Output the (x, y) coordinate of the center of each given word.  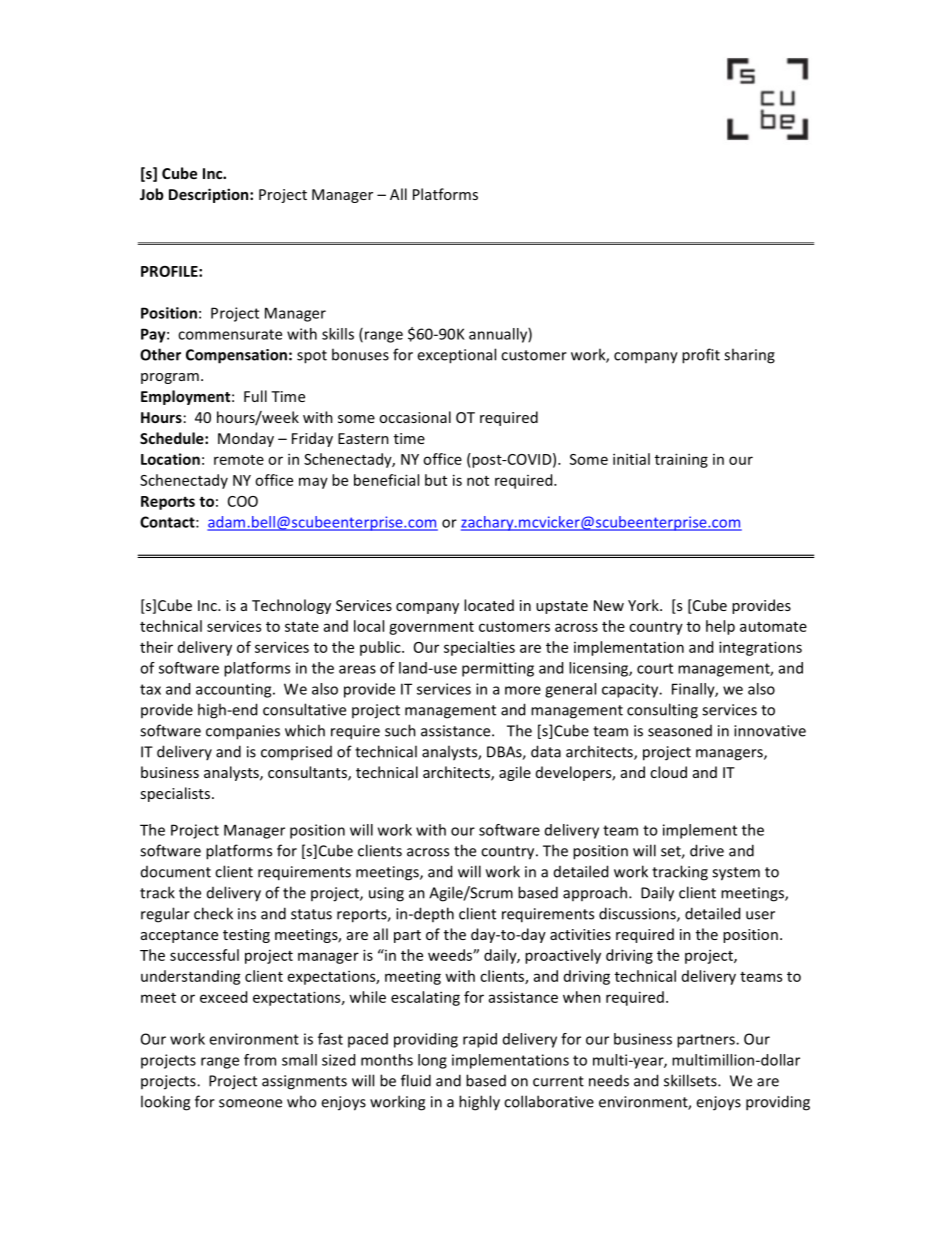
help (720, 627)
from (260, 1060)
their (156, 647)
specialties (479, 648)
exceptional (456, 356)
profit (701, 356)
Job (152, 194)
